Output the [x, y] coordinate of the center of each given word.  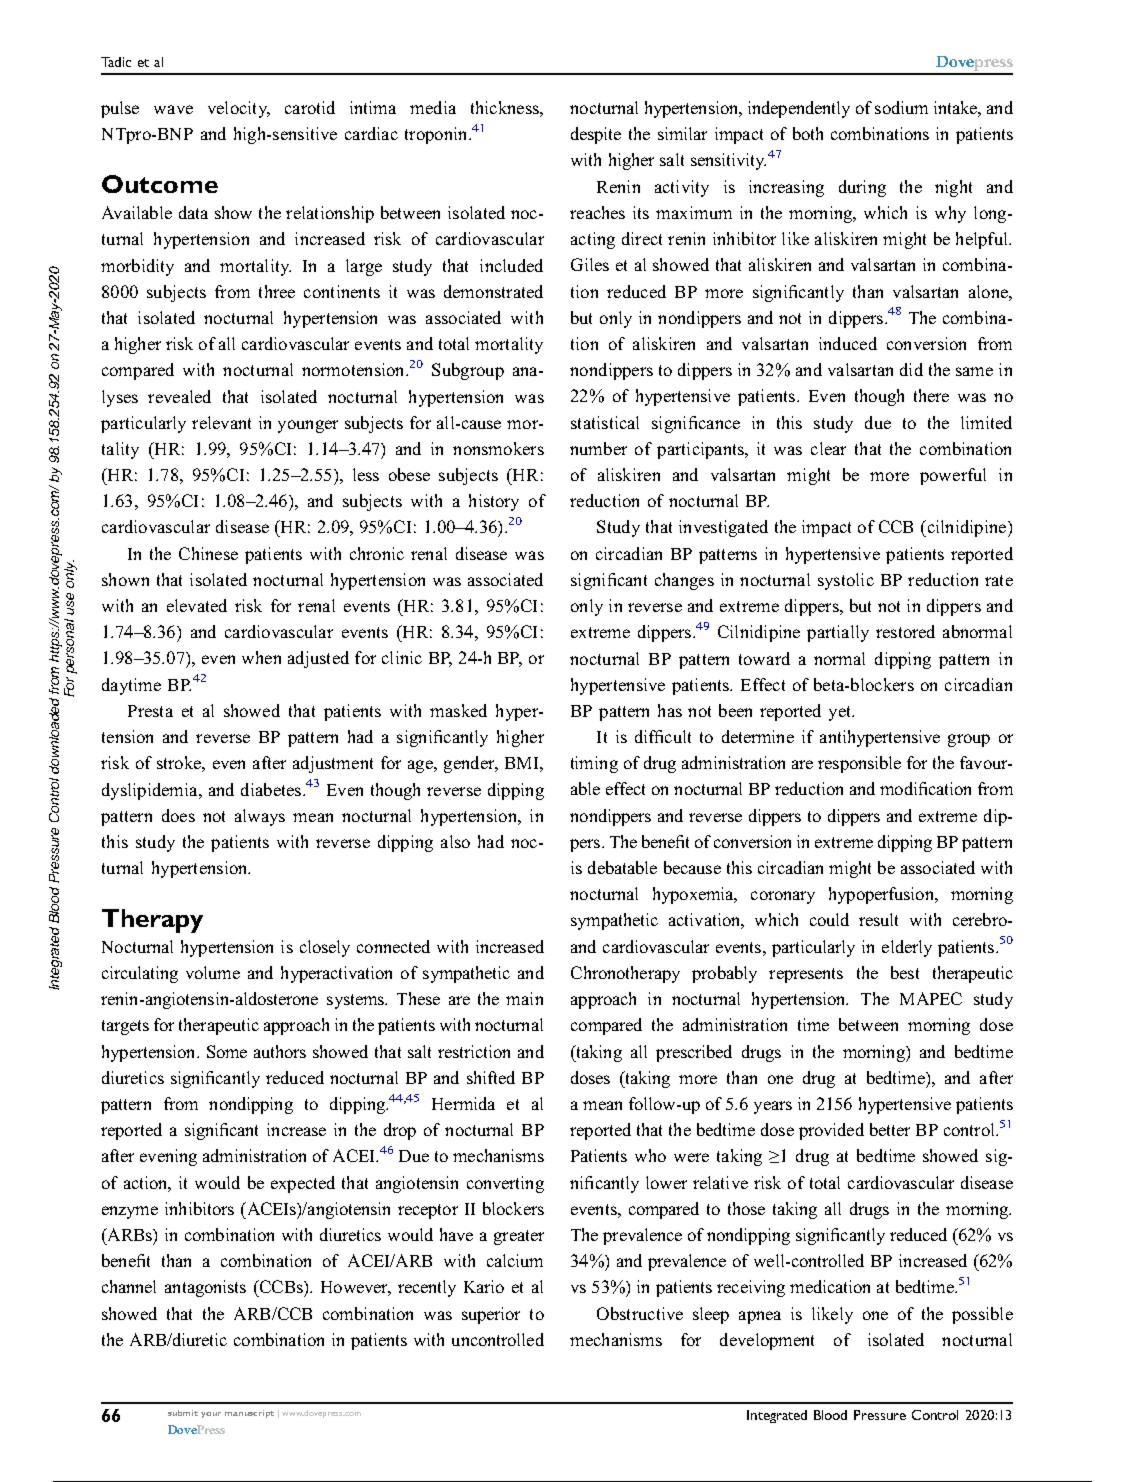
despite [596, 135]
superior [491, 1315]
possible [982, 1315]
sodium [901, 107]
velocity [238, 109]
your [211, 1415]
